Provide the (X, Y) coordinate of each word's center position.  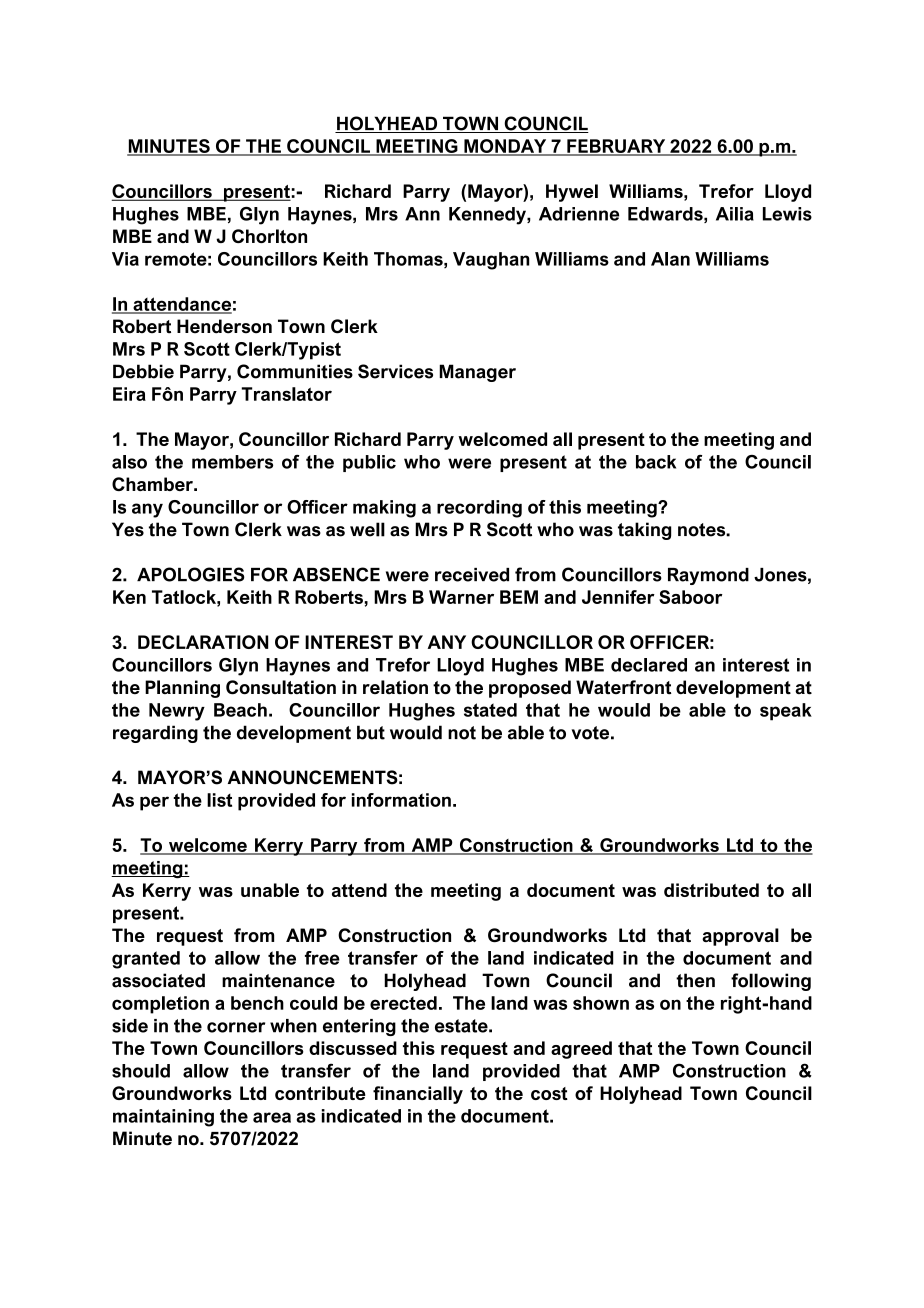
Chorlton (269, 236)
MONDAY (505, 147)
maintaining (163, 1118)
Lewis (787, 214)
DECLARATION (203, 642)
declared (649, 665)
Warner (461, 597)
